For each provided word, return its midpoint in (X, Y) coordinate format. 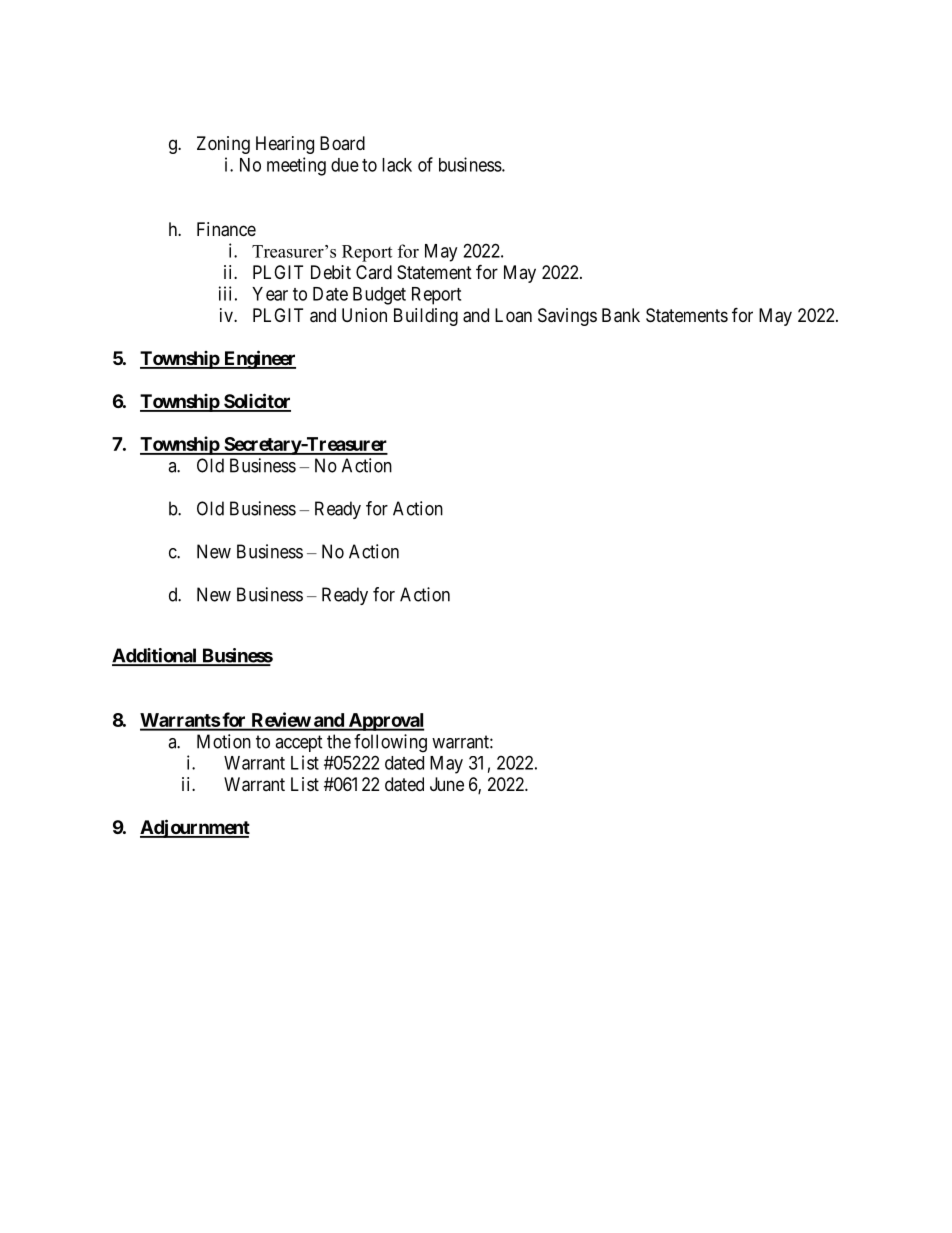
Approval (385, 722)
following (390, 743)
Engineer (258, 359)
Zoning (223, 145)
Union (364, 315)
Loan (513, 315)
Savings (567, 317)
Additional (155, 656)
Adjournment (195, 828)
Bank (621, 315)
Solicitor (256, 402)
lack (397, 165)
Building (426, 317)
